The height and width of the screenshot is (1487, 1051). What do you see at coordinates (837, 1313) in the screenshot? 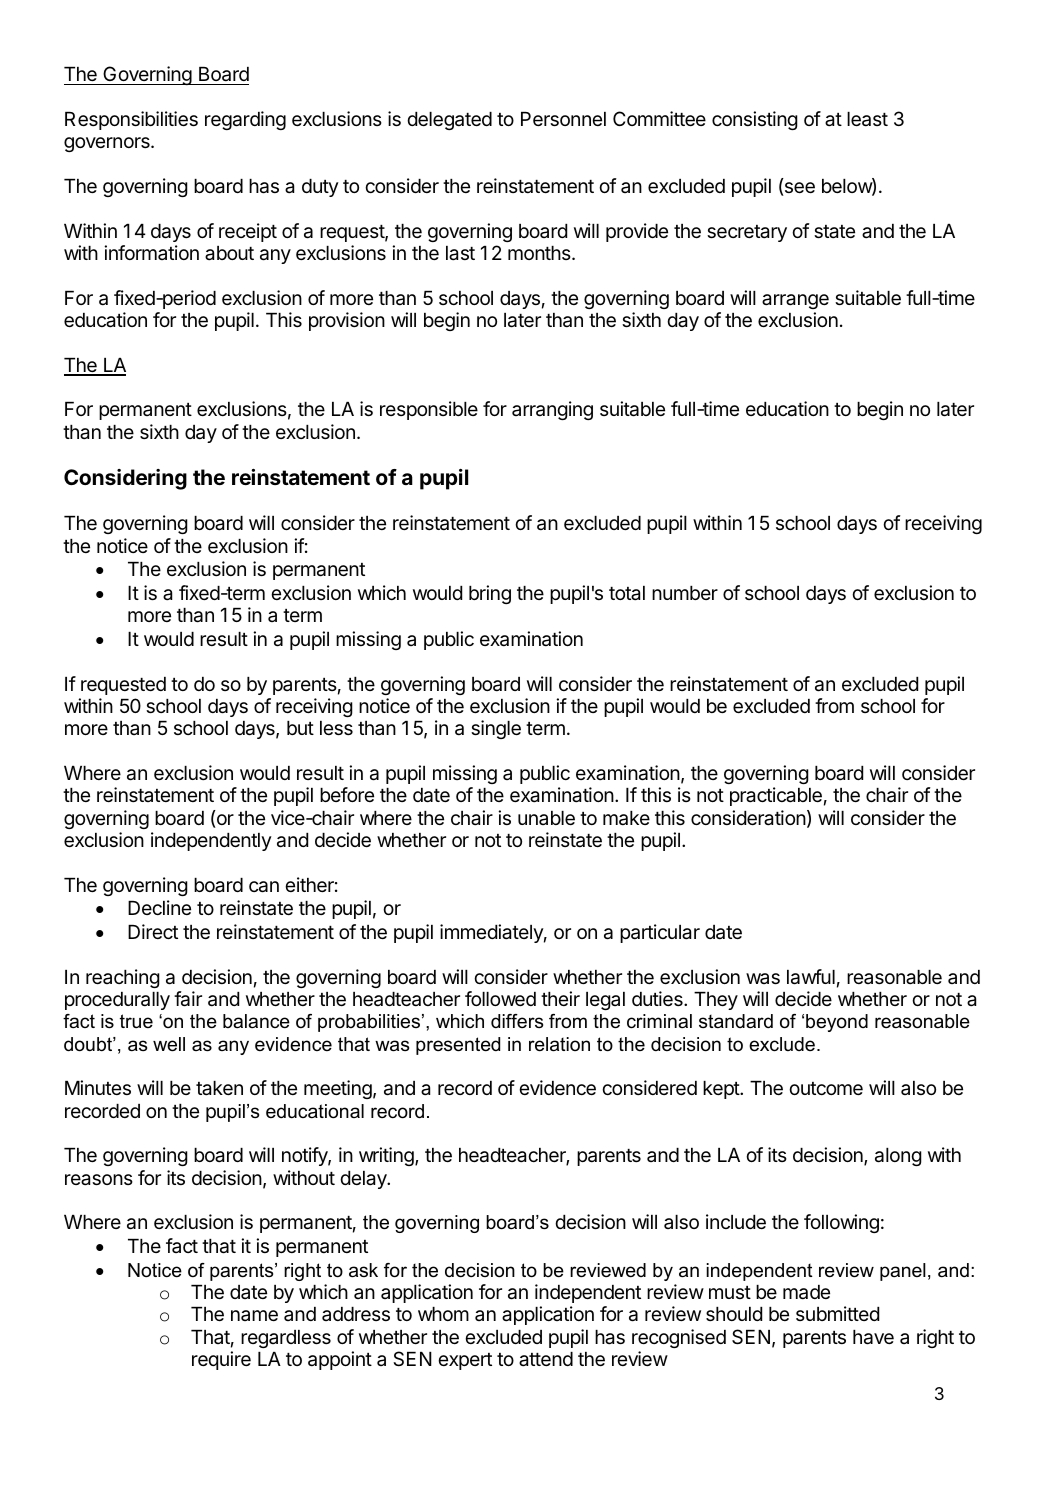
I see `submitted` at bounding box center [837, 1313].
